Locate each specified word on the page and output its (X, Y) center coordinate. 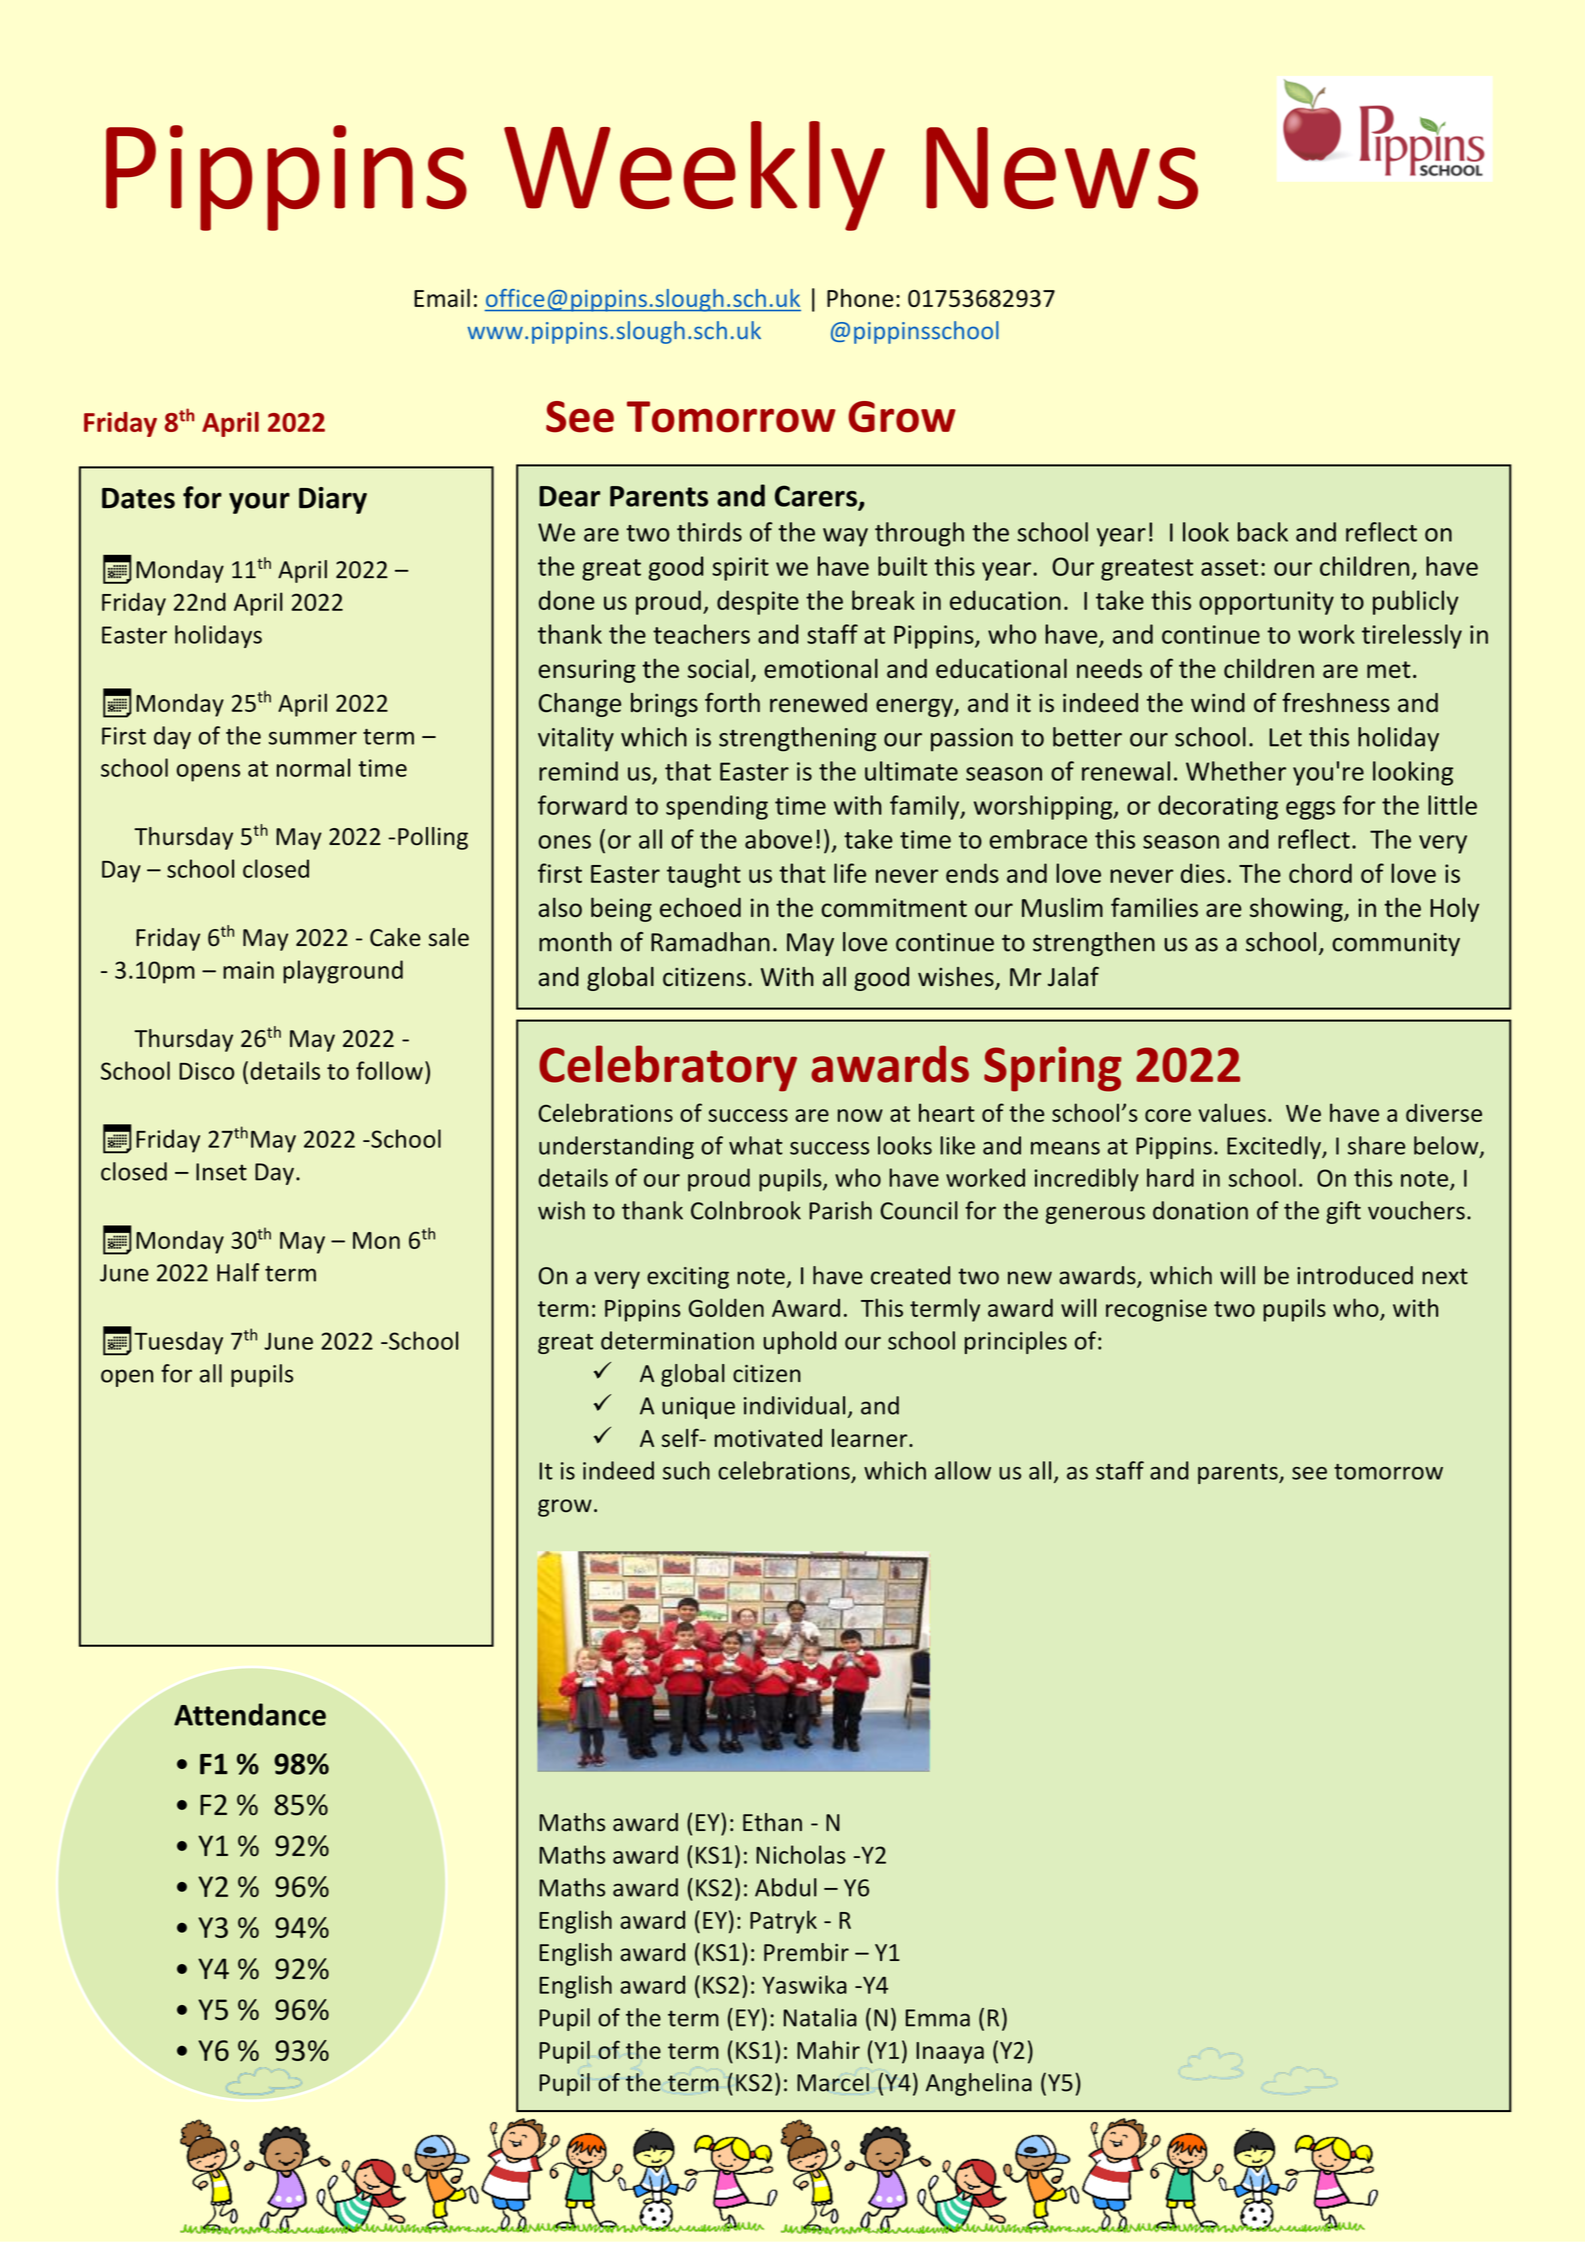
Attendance (250, 1714)
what (756, 1145)
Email (442, 298)
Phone (860, 298)
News (1062, 168)
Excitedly (1275, 1147)
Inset (221, 1172)
